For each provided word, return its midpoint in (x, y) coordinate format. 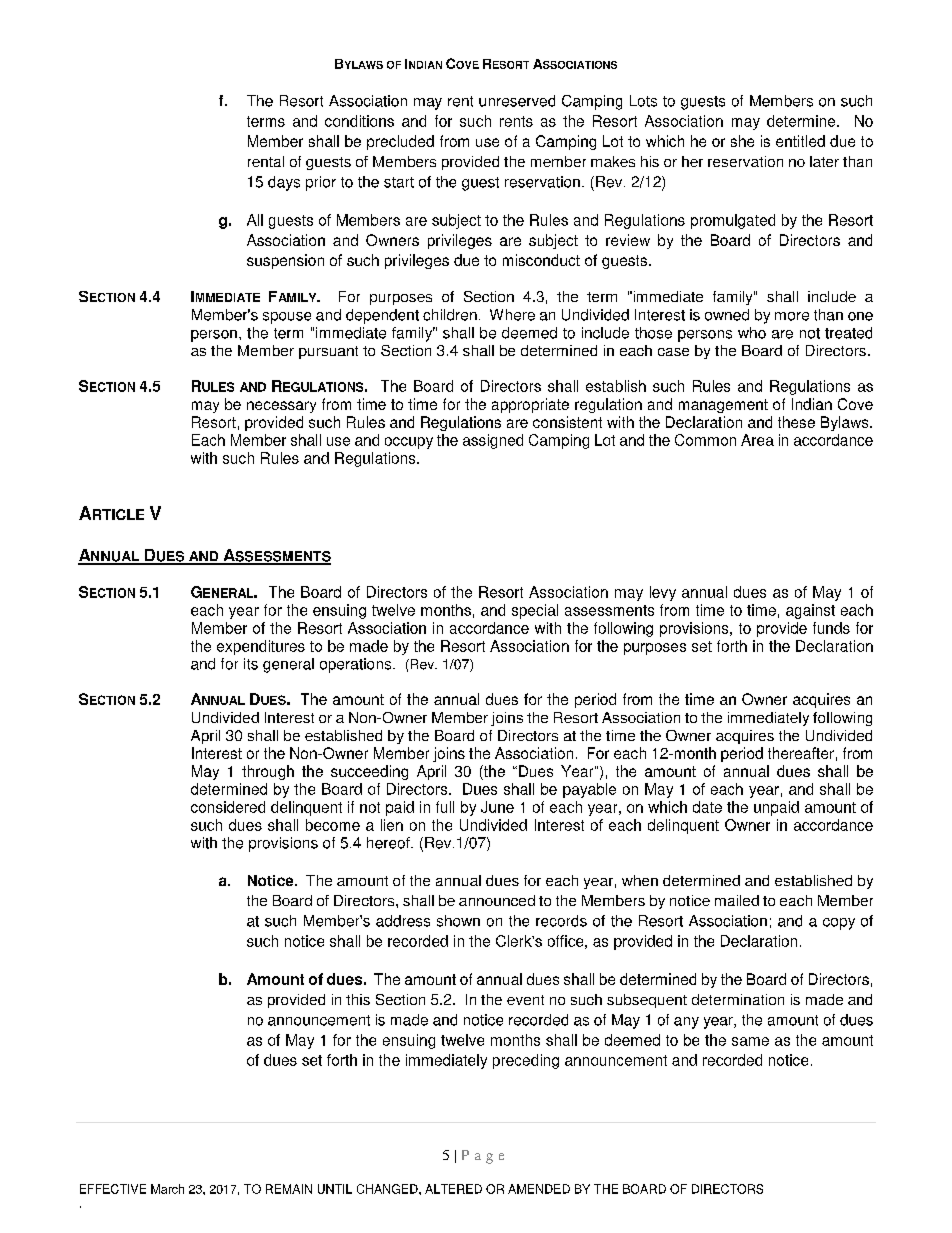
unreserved (517, 101)
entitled (800, 141)
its (251, 664)
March (167, 1189)
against (810, 611)
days (284, 183)
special (535, 611)
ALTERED (453, 1189)
